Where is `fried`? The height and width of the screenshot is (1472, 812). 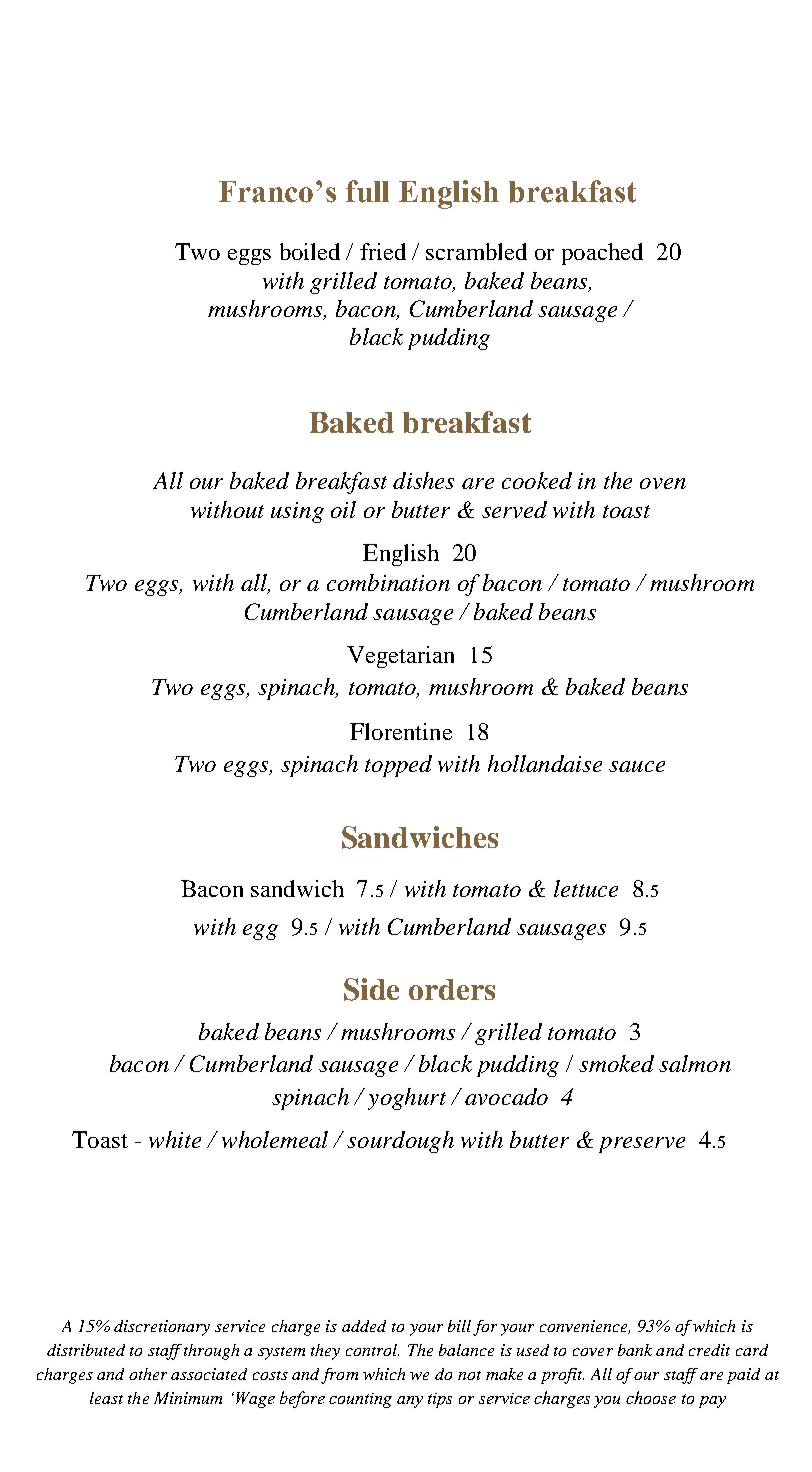
fried is located at coordinates (383, 251).
